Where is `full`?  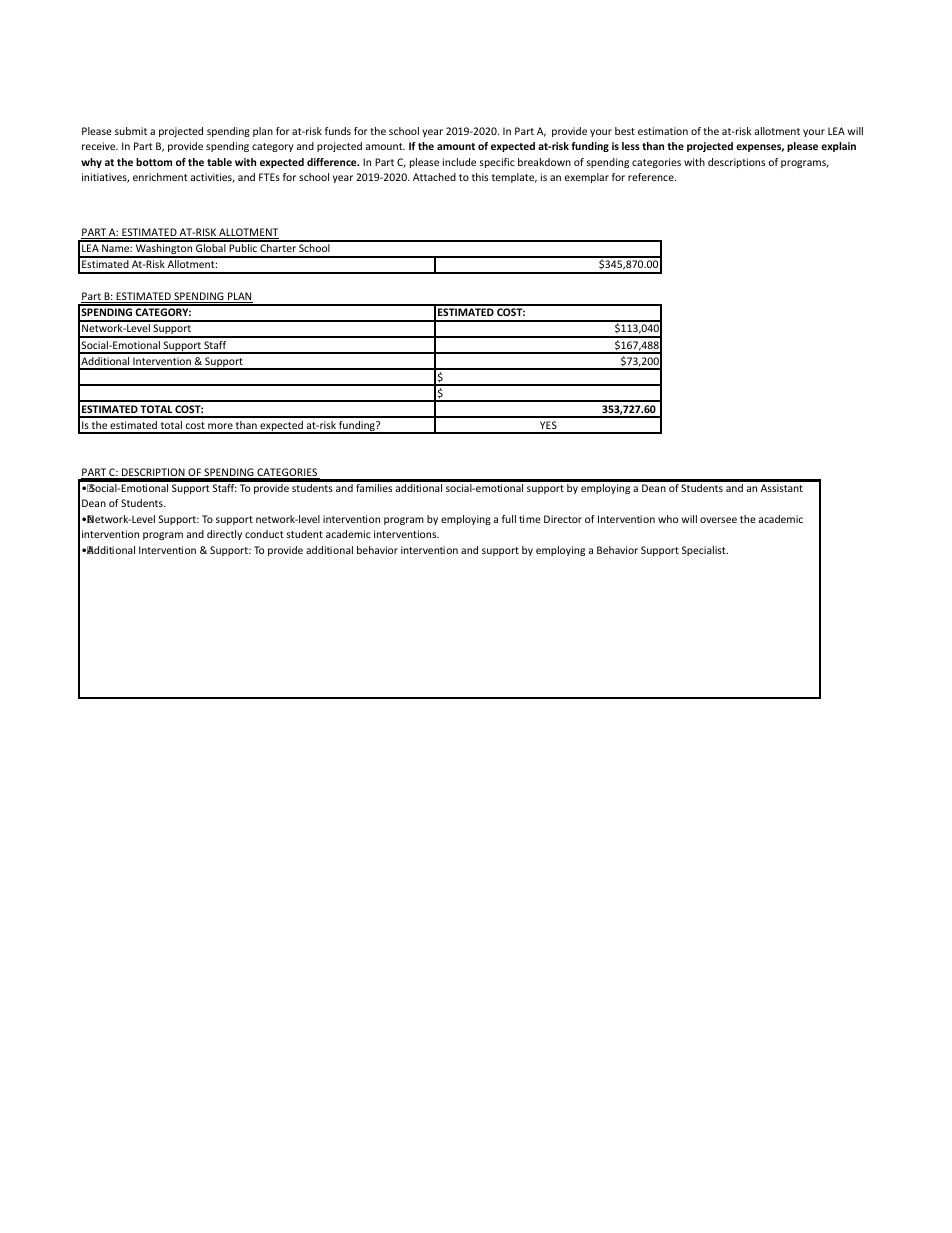
full is located at coordinates (509, 519).
